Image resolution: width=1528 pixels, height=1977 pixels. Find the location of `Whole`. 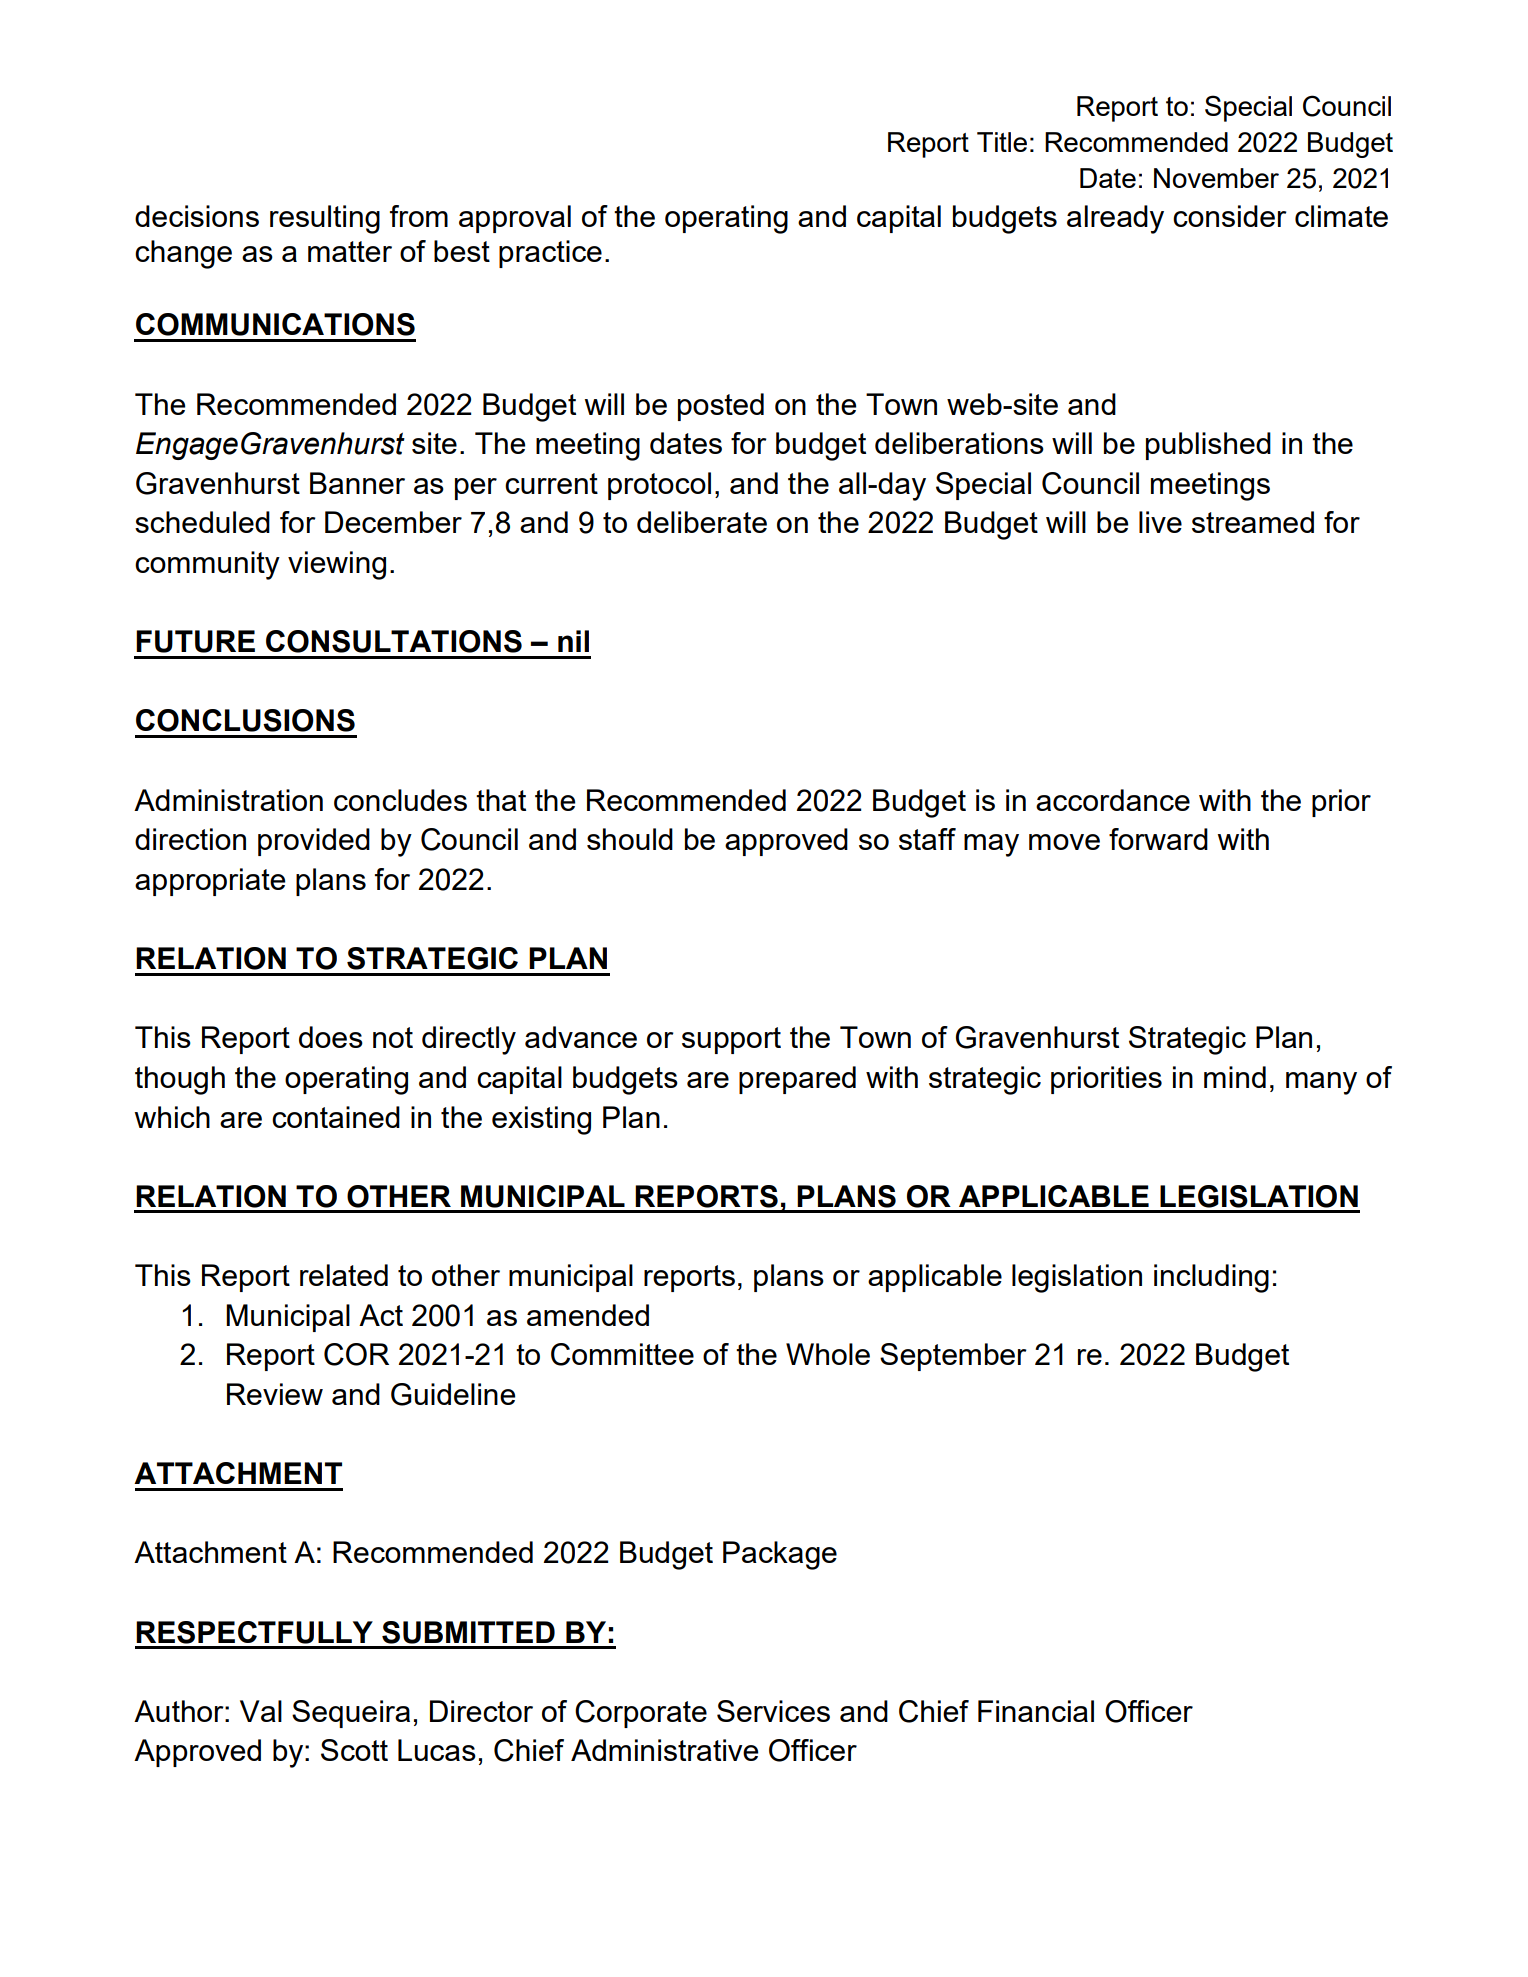

Whole is located at coordinates (828, 1354).
